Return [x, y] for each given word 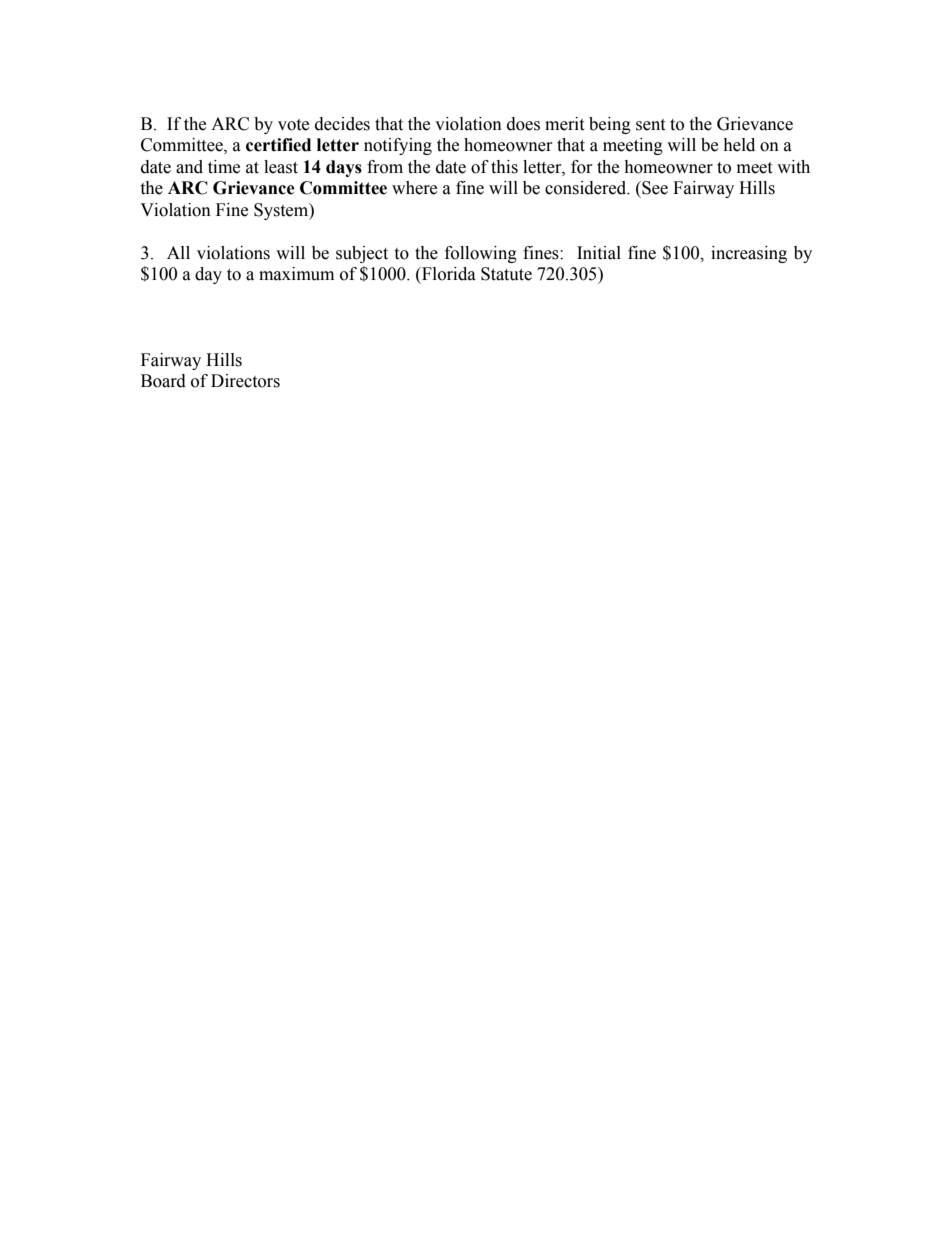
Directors [245, 381]
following [481, 254]
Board [163, 381]
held [739, 145]
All [178, 252]
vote [293, 125]
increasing [749, 254]
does [523, 124]
